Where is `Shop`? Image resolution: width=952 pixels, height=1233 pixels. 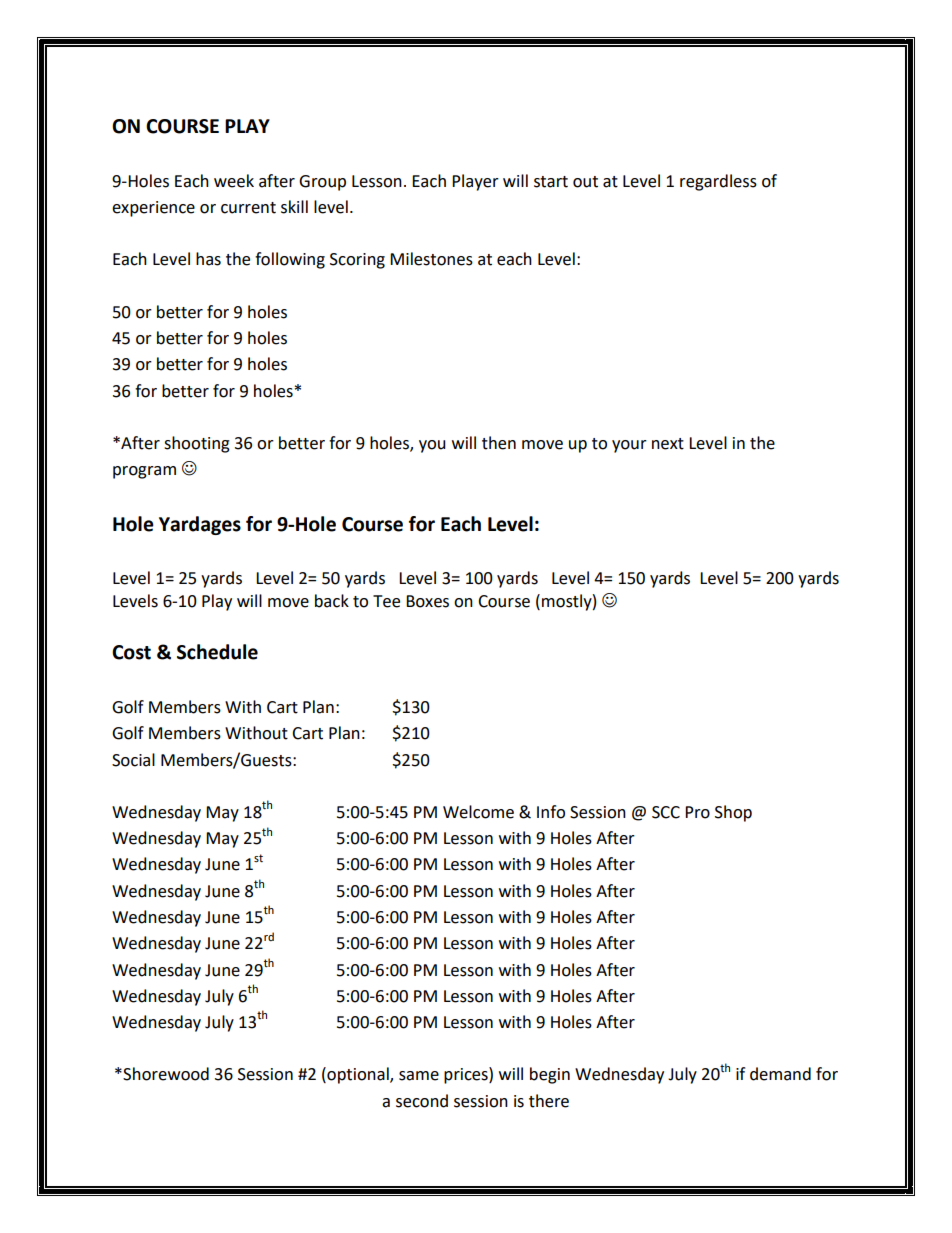
Shop is located at coordinates (733, 813).
